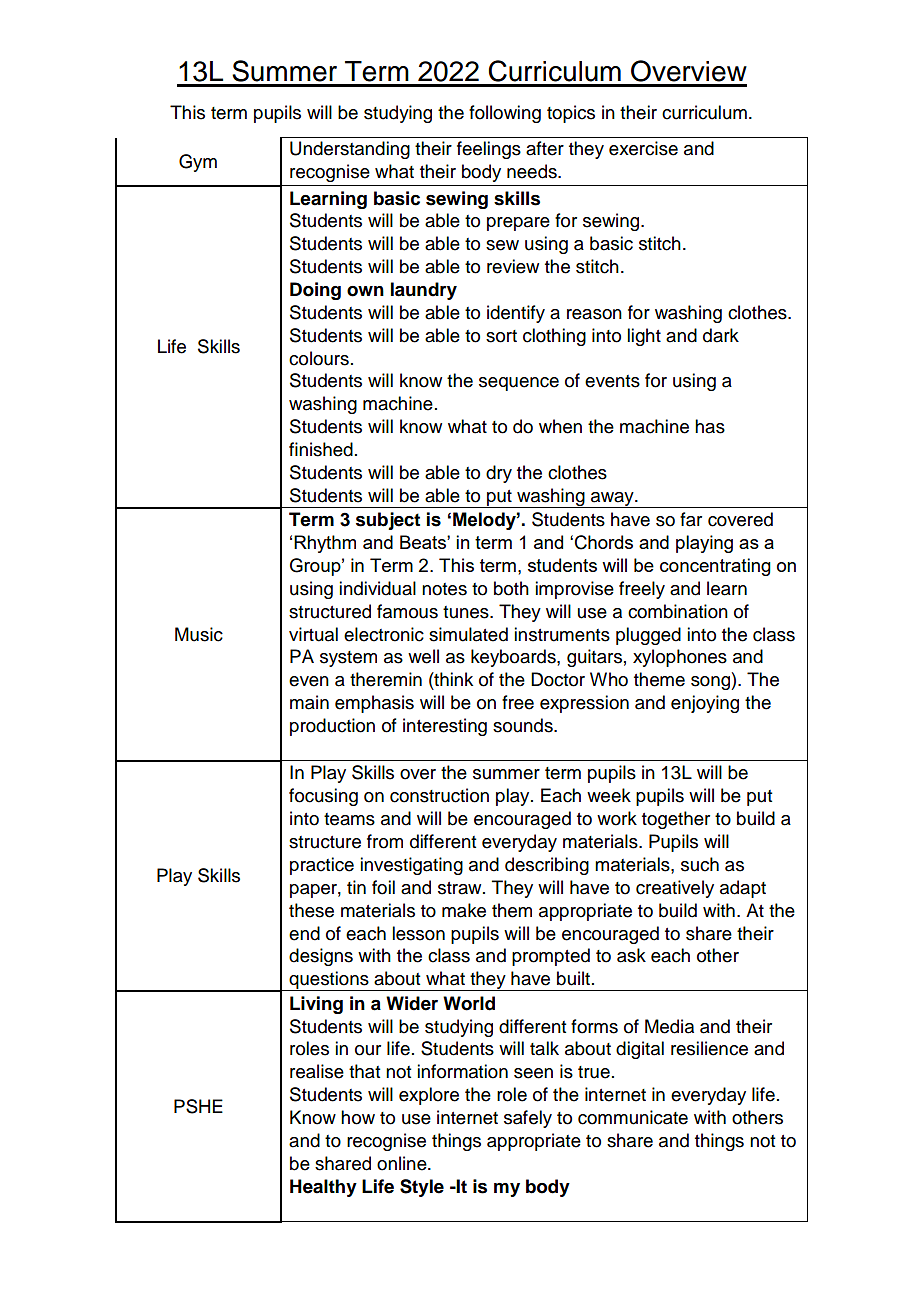 Image resolution: width=924 pixels, height=1308 pixels. I want to click on together, so click(676, 820).
